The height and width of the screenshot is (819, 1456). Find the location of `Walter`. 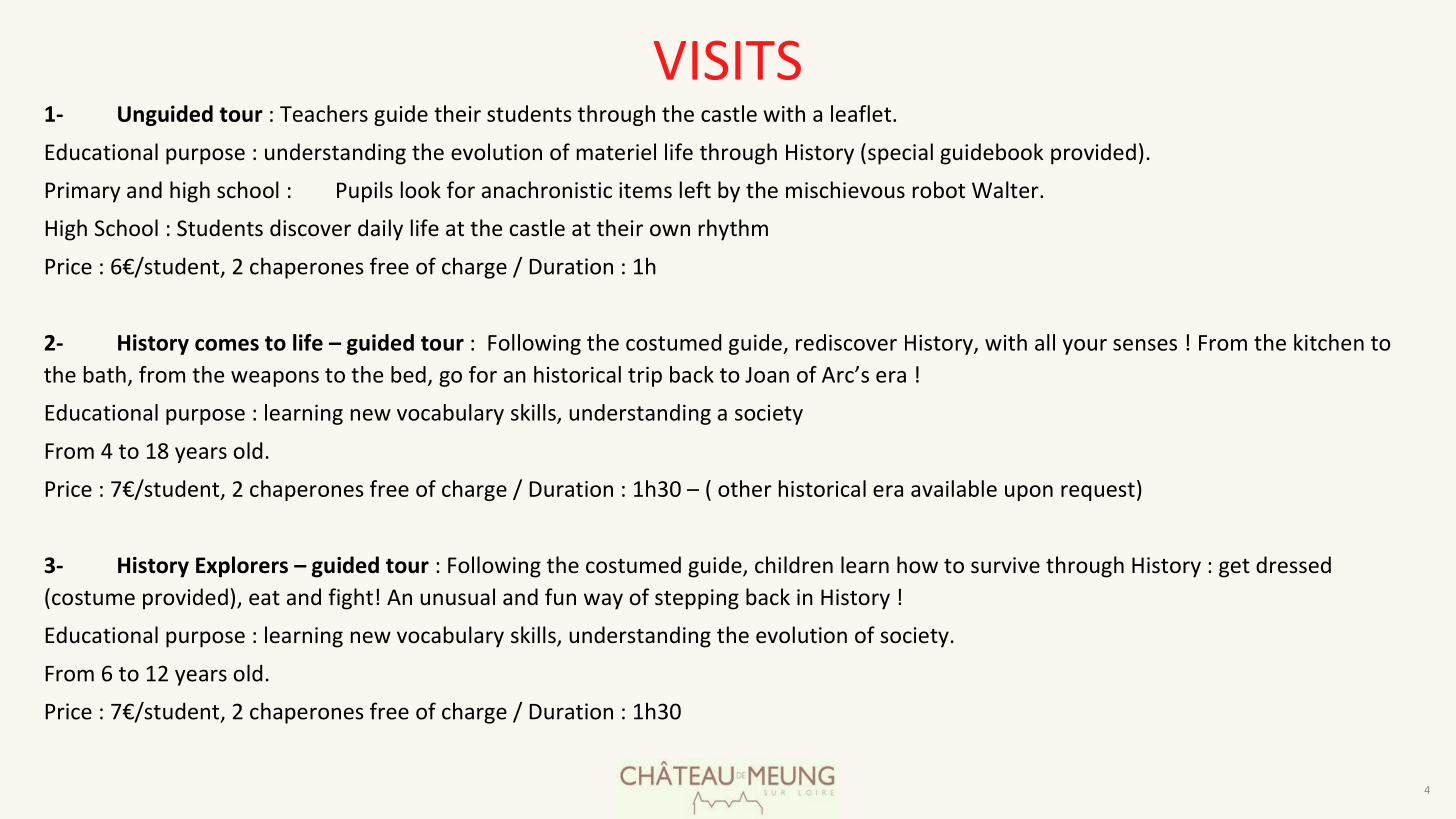

Walter is located at coordinates (1006, 189).
